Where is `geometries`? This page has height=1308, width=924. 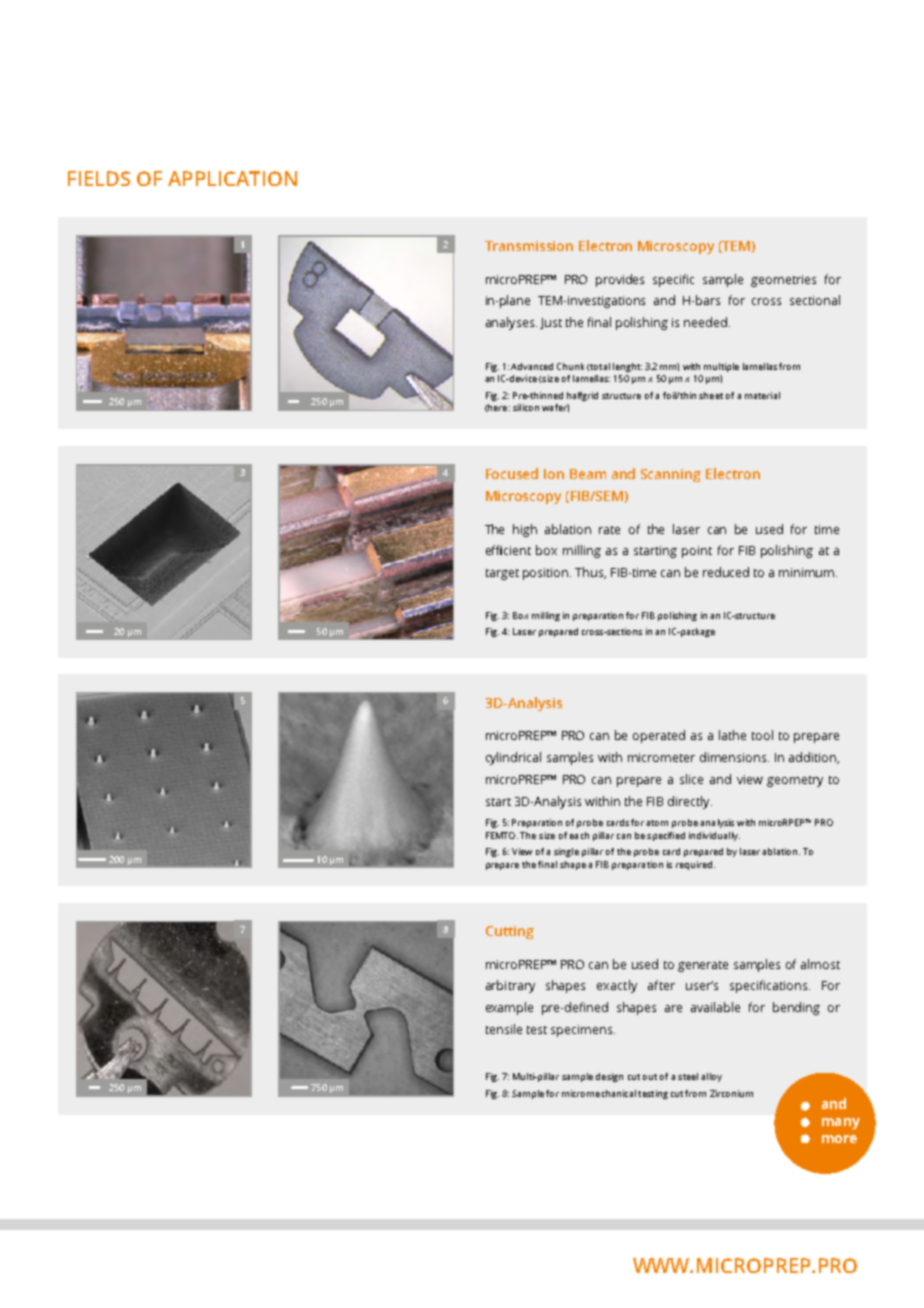
geometries is located at coordinates (783, 281).
